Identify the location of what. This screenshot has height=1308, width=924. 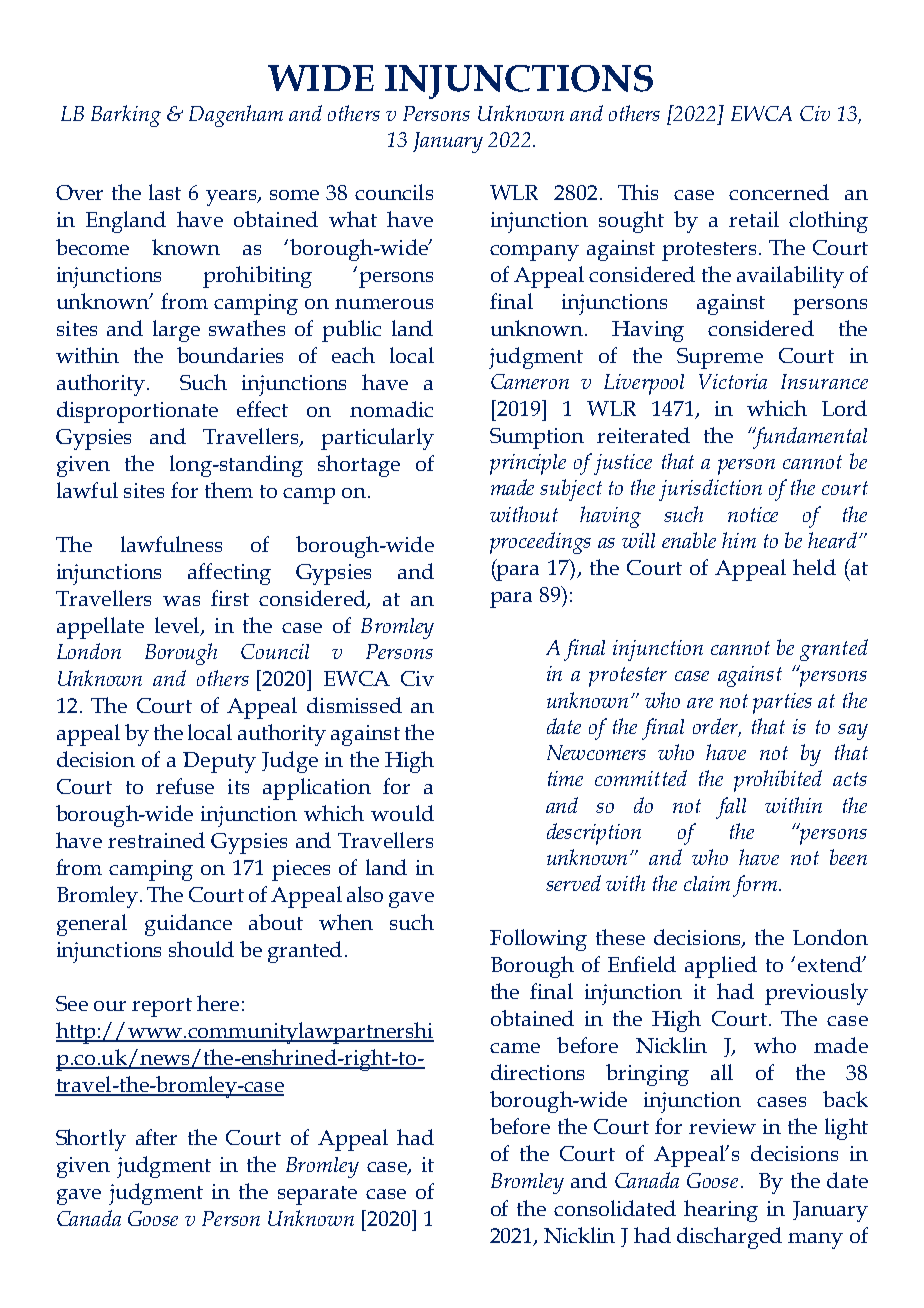
(353, 219).
